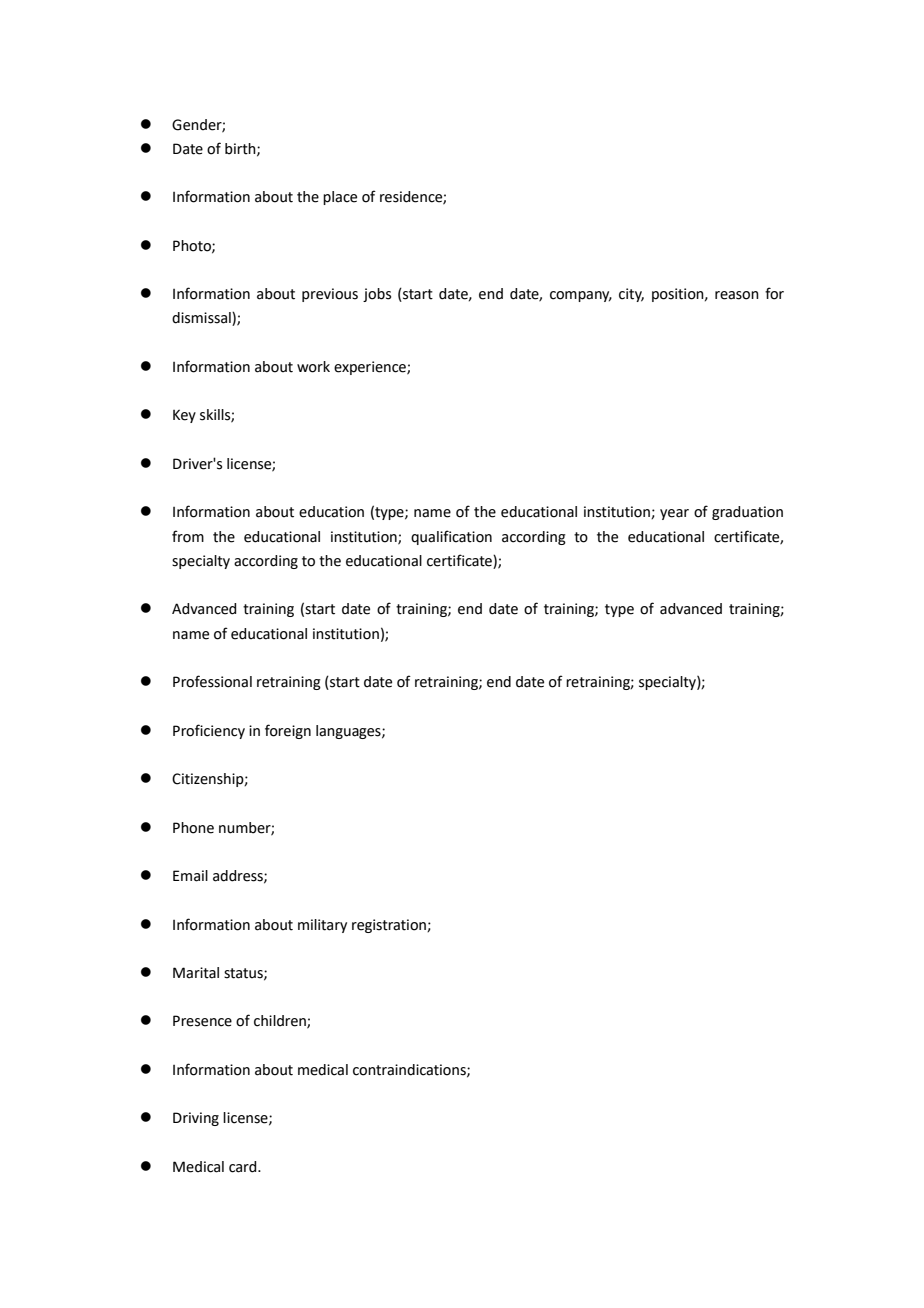 The width and height of the document is (924, 1308). Describe the element at coordinates (674, 514) in the document. I see `year` at that location.
